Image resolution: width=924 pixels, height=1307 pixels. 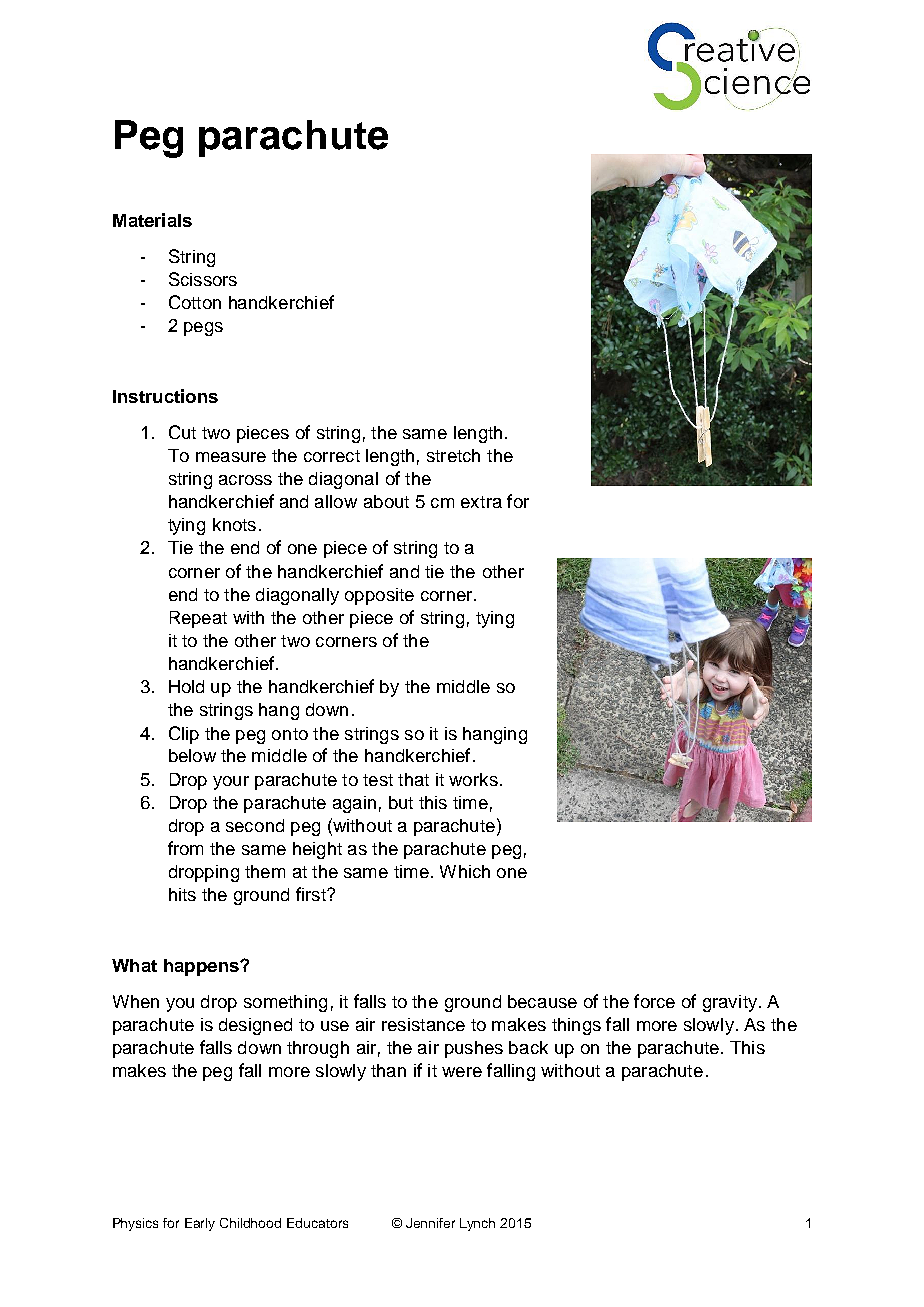 What do you see at coordinates (200, 1224) in the screenshot?
I see `Early` at bounding box center [200, 1224].
